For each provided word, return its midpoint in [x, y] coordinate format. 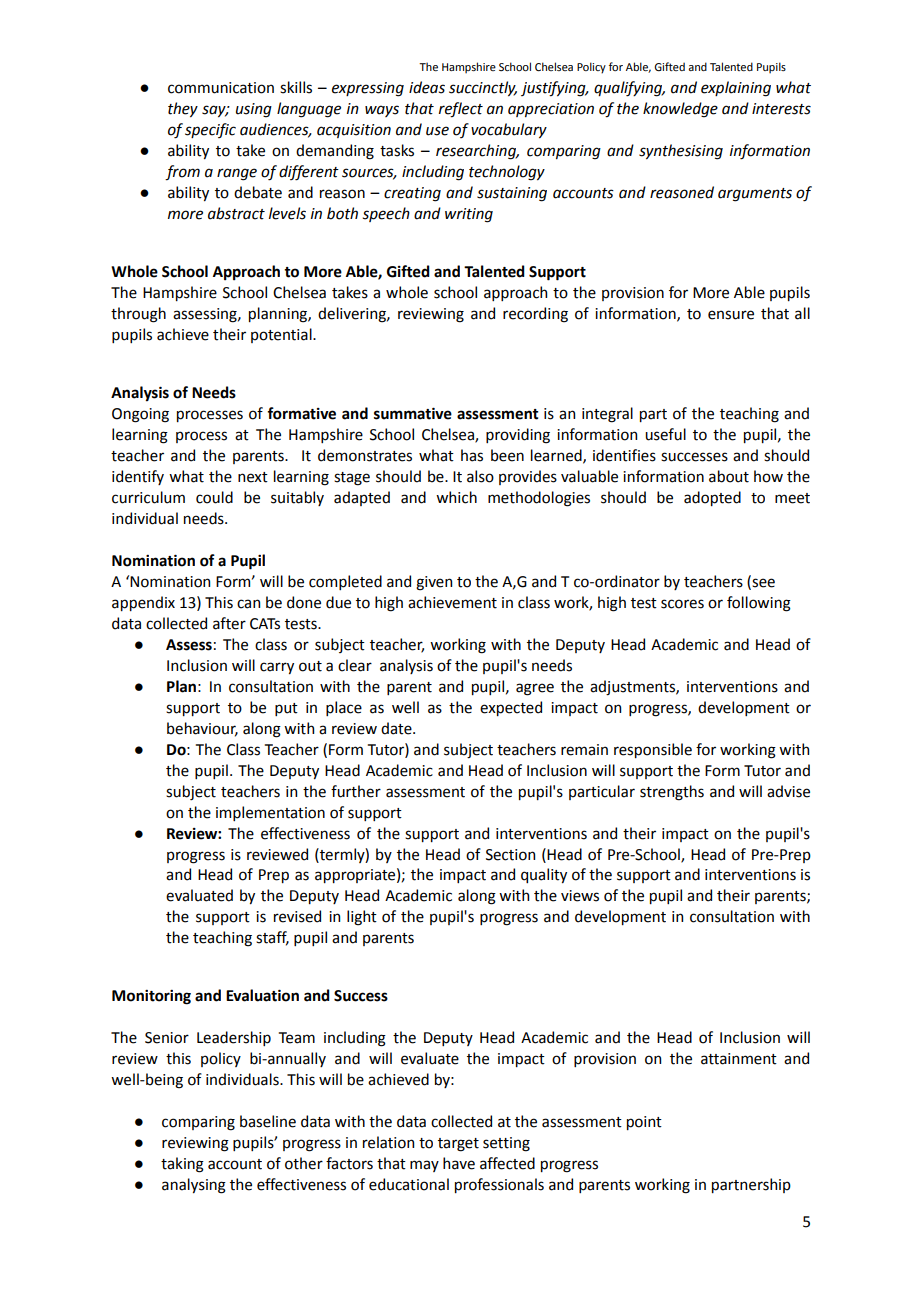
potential [282, 335]
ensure [731, 315]
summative [413, 413]
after [229, 623]
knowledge [680, 110]
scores [682, 604]
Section [510, 855]
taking [182, 1165]
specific [210, 130]
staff [272, 938]
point [644, 1123]
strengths [672, 793]
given [434, 583]
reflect [461, 110]
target [458, 1145]
